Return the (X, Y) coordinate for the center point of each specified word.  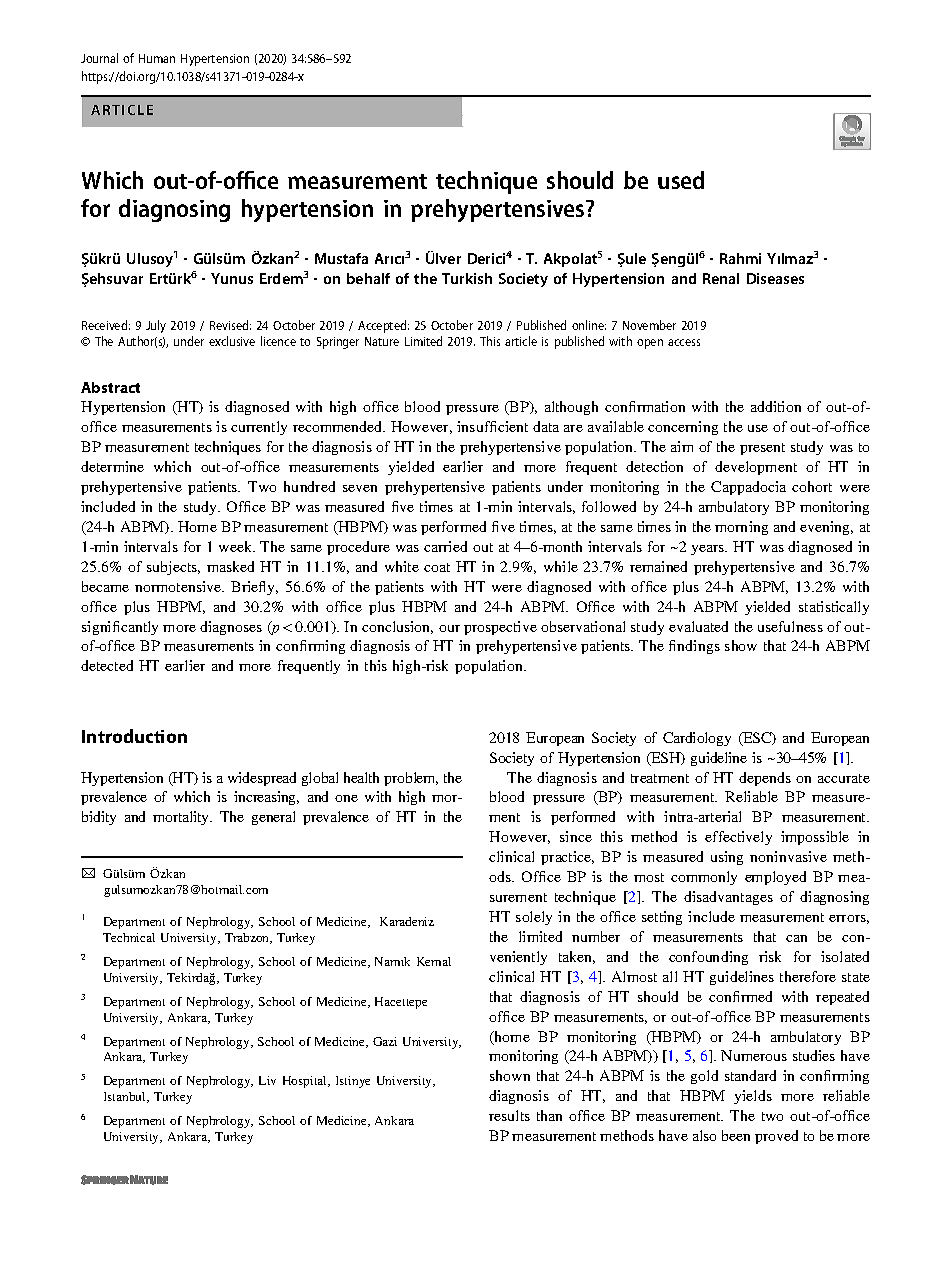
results (509, 1115)
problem (411, 779)
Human (157, 58)
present (762, 449)
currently (259, 428)
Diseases (775, 278)
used (681, 180)
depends (765, 779)
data (546, 426)
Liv (267, 1080)
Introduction (134, 736)
